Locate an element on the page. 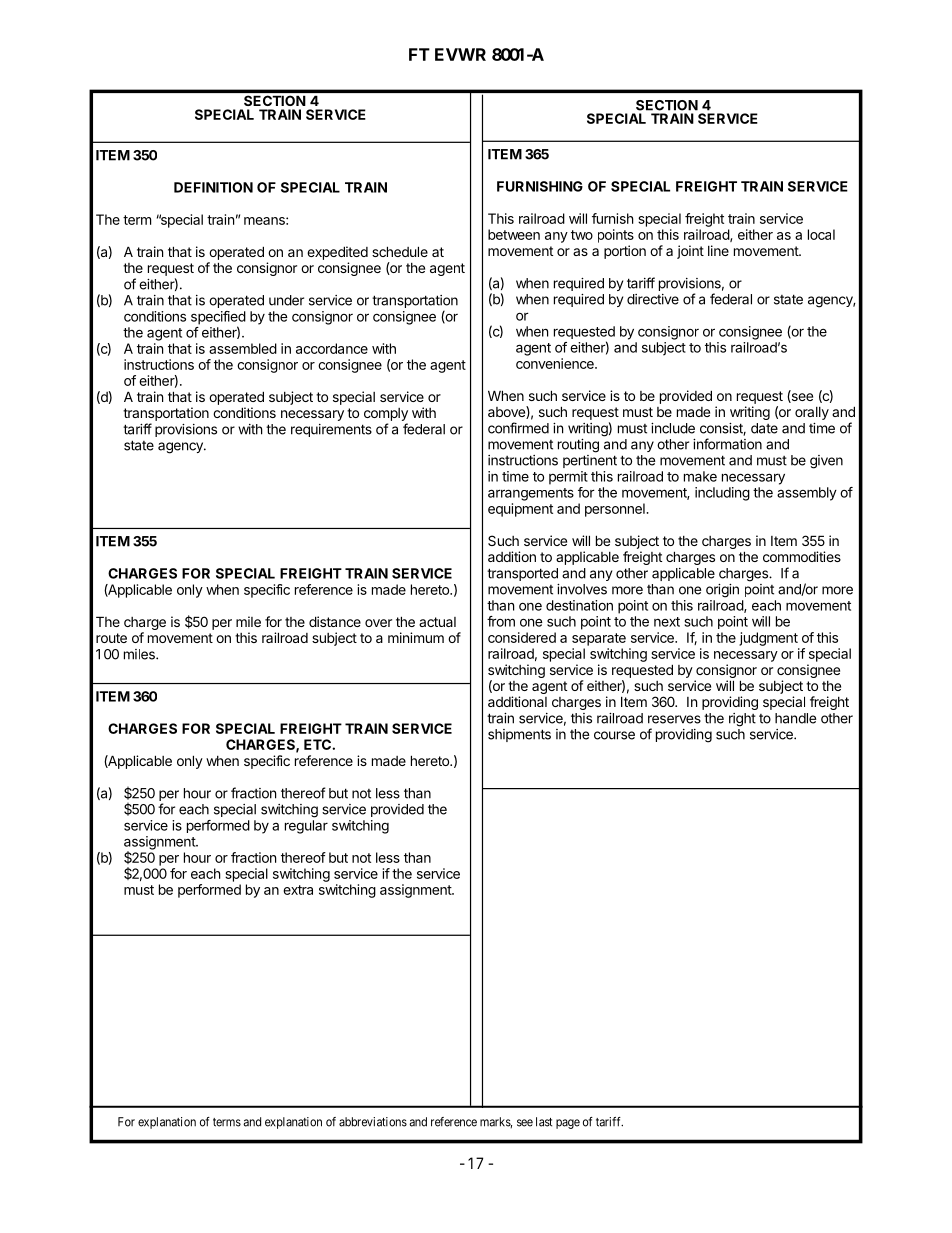  including is located at coordinates (722, 494).
